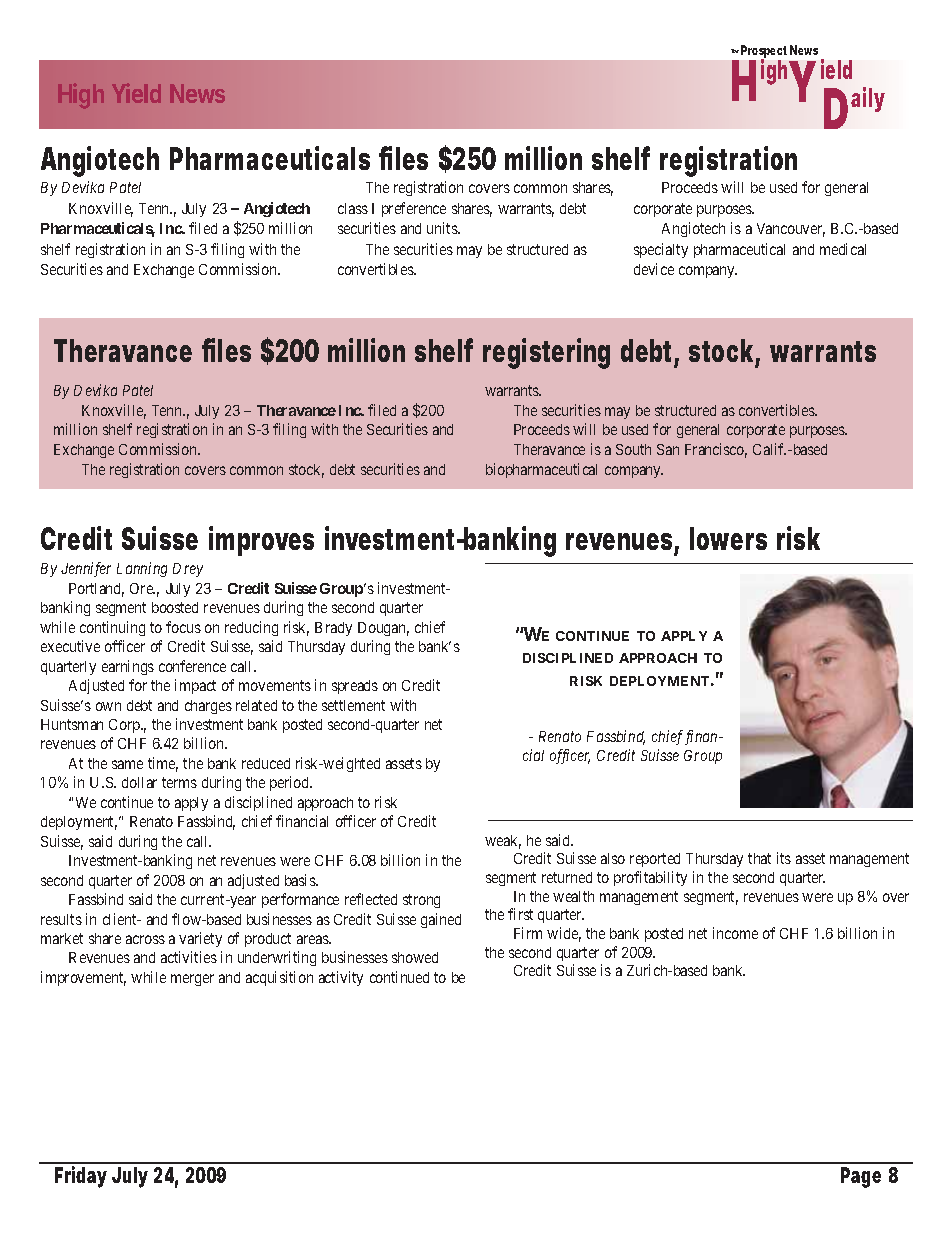 The height and width of the screenshot is (1233, 952). What do you see at coordinates (843, 249) in the screenshot?
I see `medical` at bounding box center [843, 249].
